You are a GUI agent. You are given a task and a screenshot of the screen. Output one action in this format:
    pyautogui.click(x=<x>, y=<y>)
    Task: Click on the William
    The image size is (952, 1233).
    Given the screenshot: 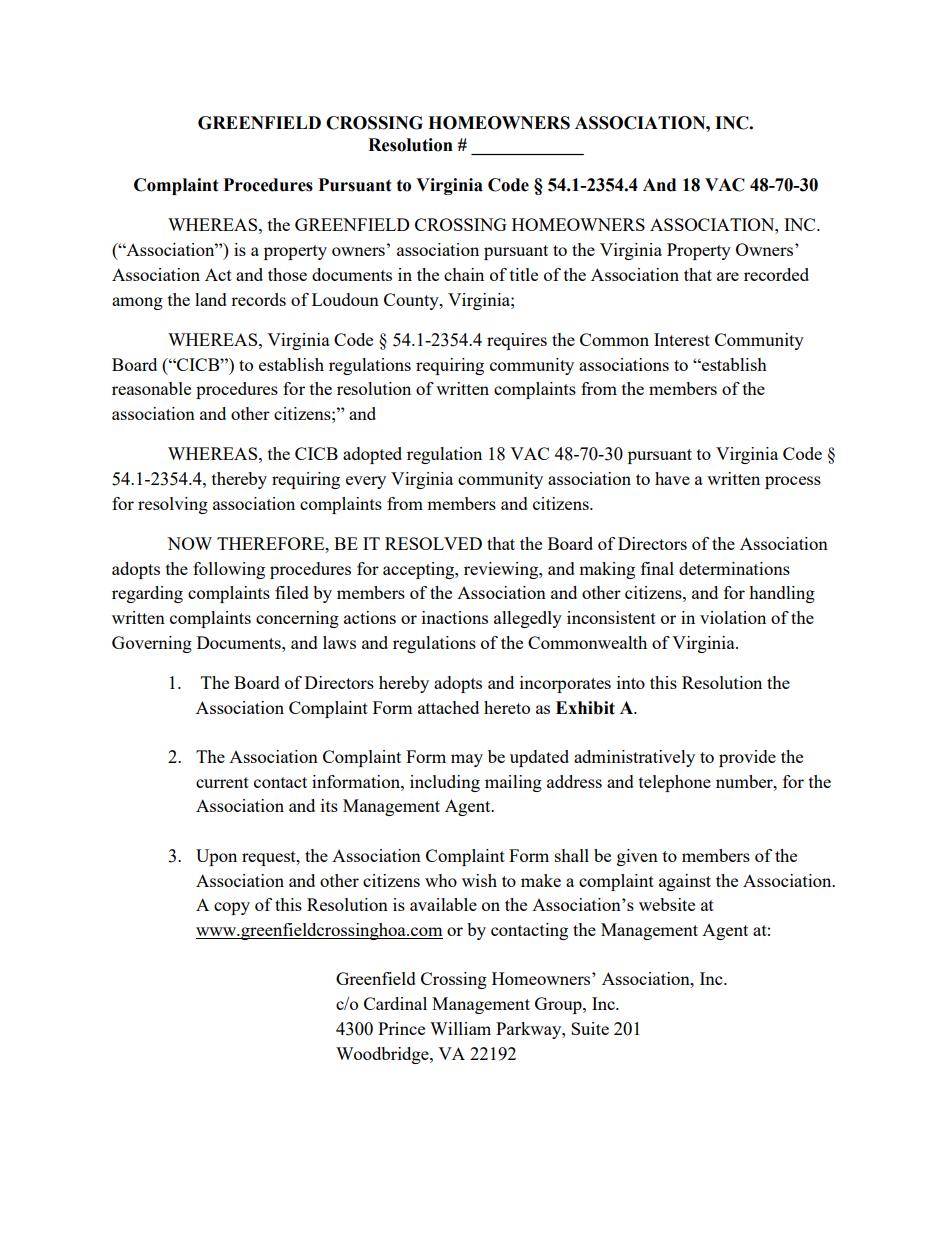 What is the action you would take?
    pyautogui.click(x=460, y=1028)
